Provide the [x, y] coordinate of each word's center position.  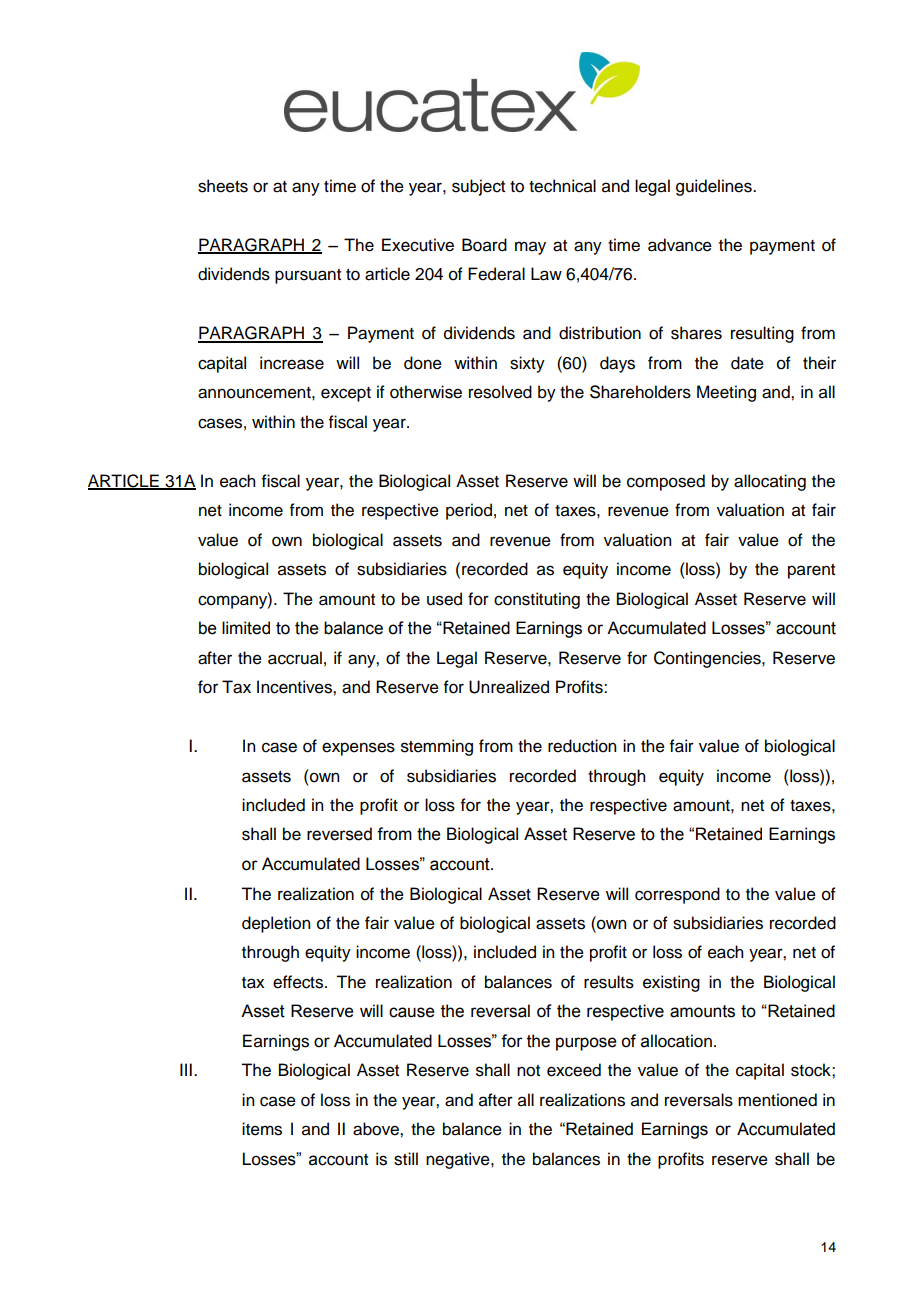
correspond [677, 895]
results [609, 982]
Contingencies [708, 659]
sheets [223, 186]
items [262, 1129]
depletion [276, 924]
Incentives [295, 687]
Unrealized [509, 687]
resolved [500, 392]
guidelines [715, 187]
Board [484, 245]
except [346, 394]
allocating [770, 482]
